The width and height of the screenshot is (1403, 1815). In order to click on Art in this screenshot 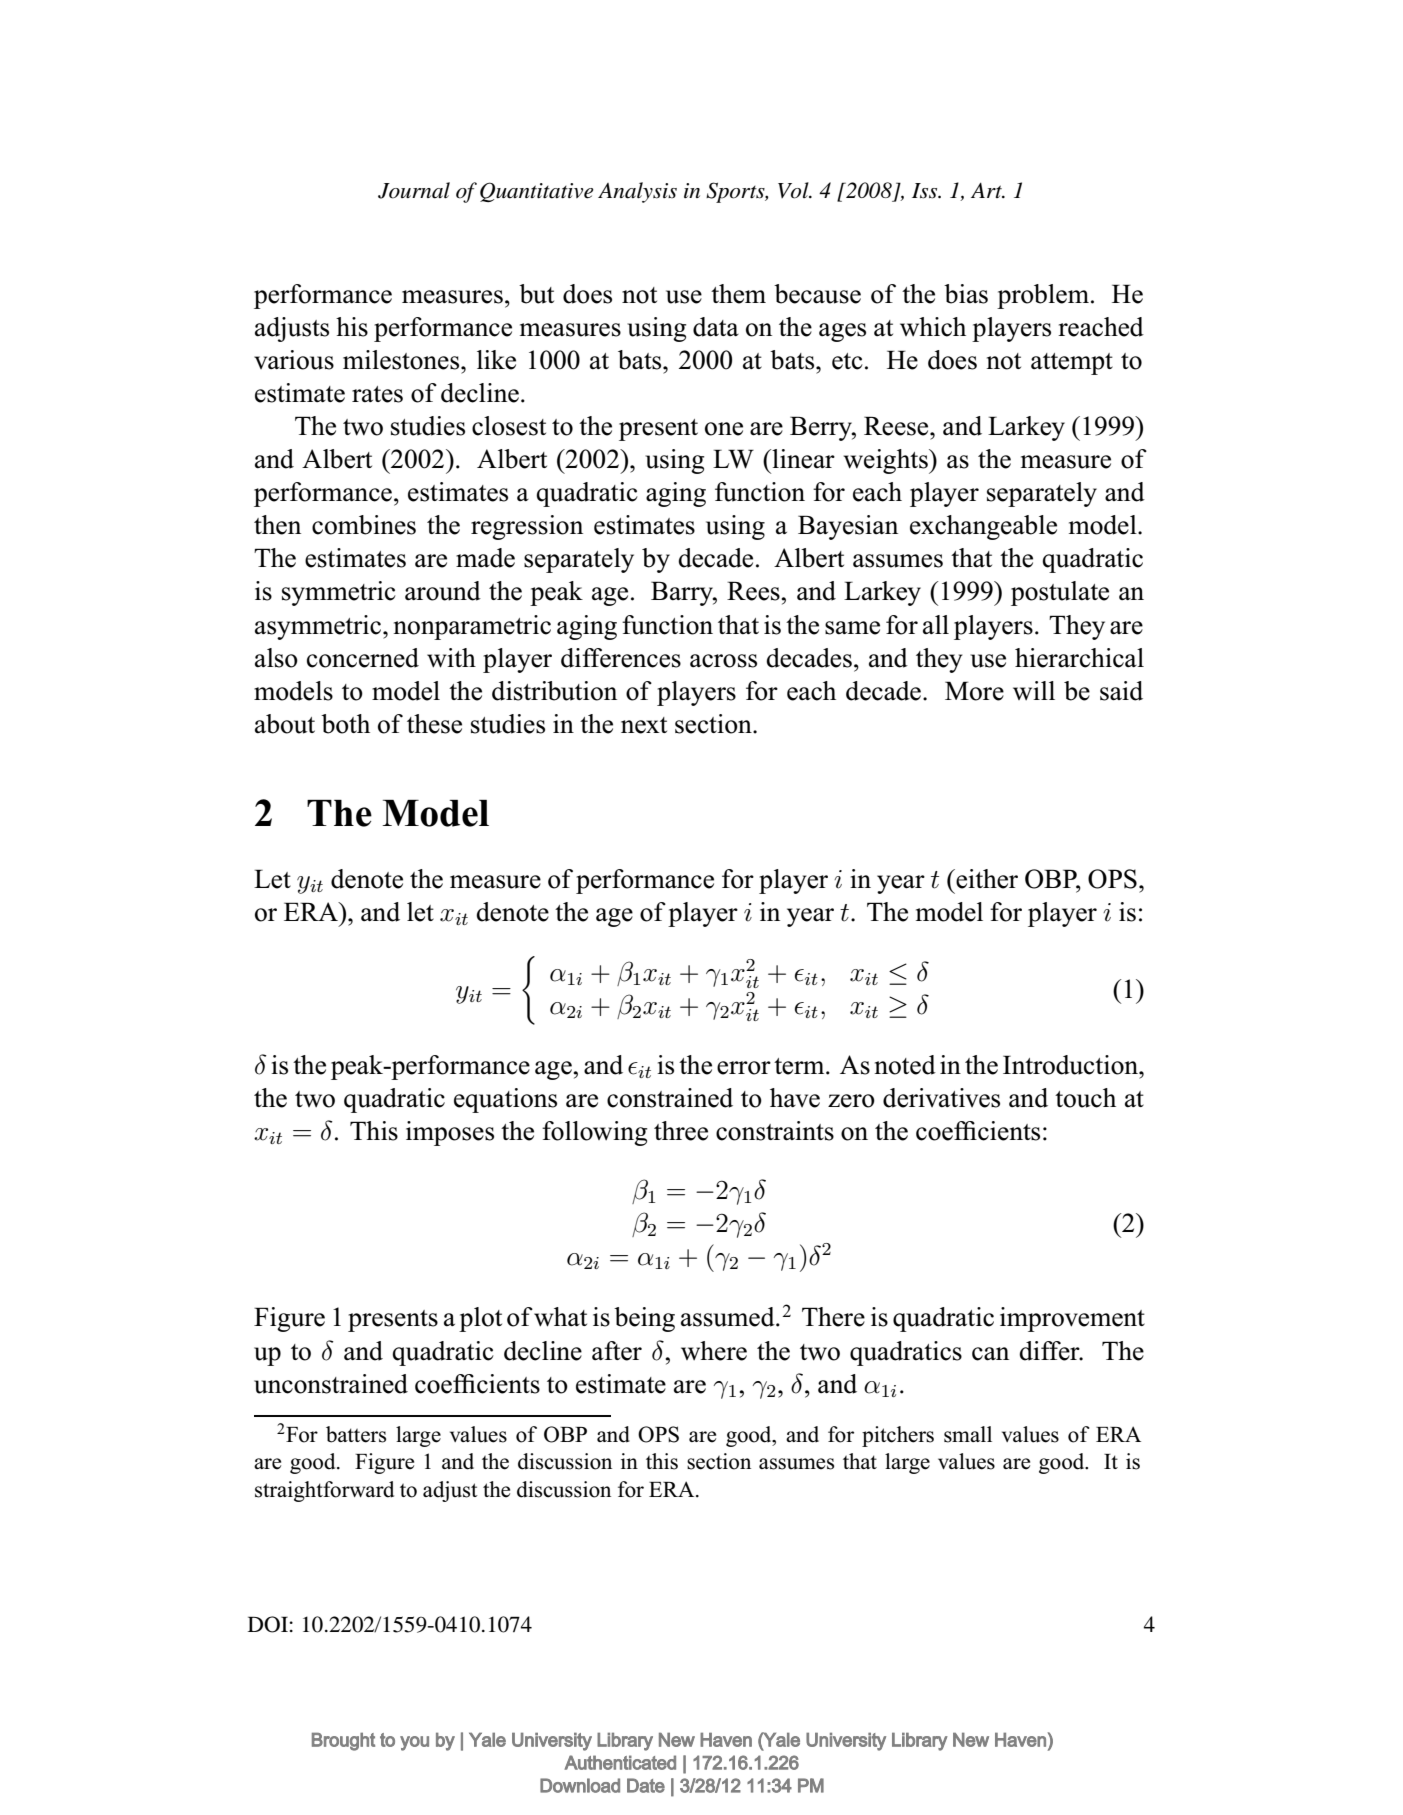, I will do `click(987, 190)`.
